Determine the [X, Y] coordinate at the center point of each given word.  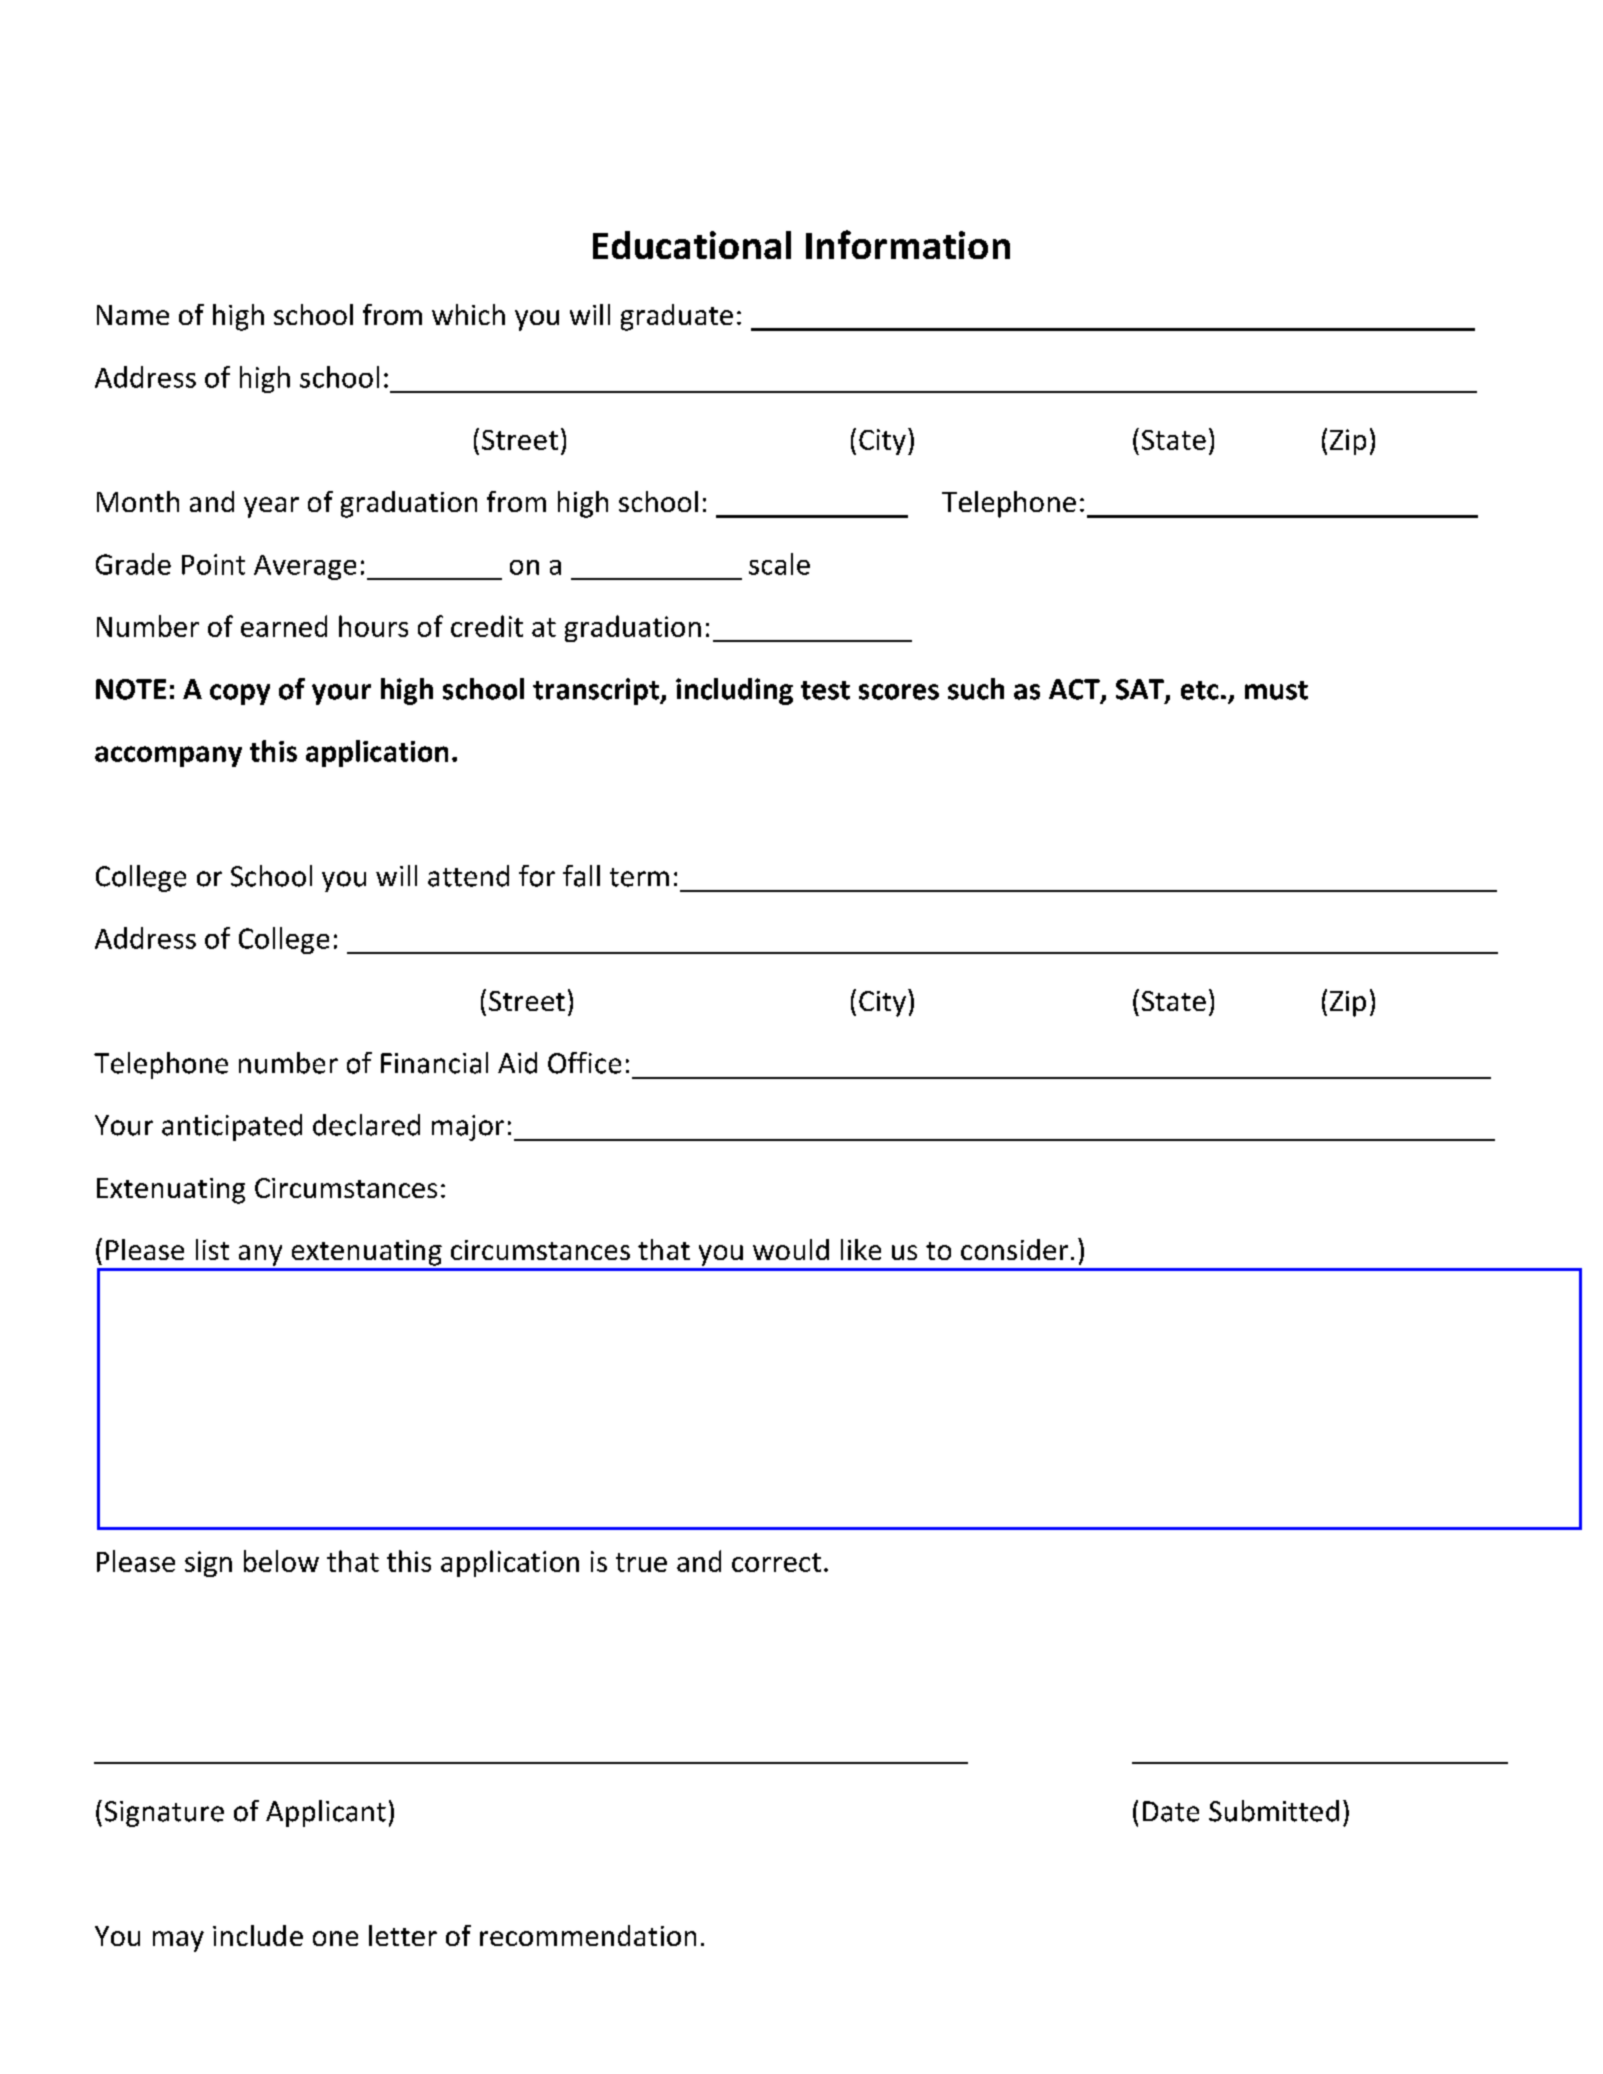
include [258, 1935]
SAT [1141, 690]
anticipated [232, 1127]
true [641, 1562]
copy [240, 694]
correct [776, 1562]
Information [908, 244]
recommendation [588, 1935]
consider [1014, 1249]
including [734, 691]
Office [584, 1063]
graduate [677, 317]
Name [133, 315]
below [281, 1561]
